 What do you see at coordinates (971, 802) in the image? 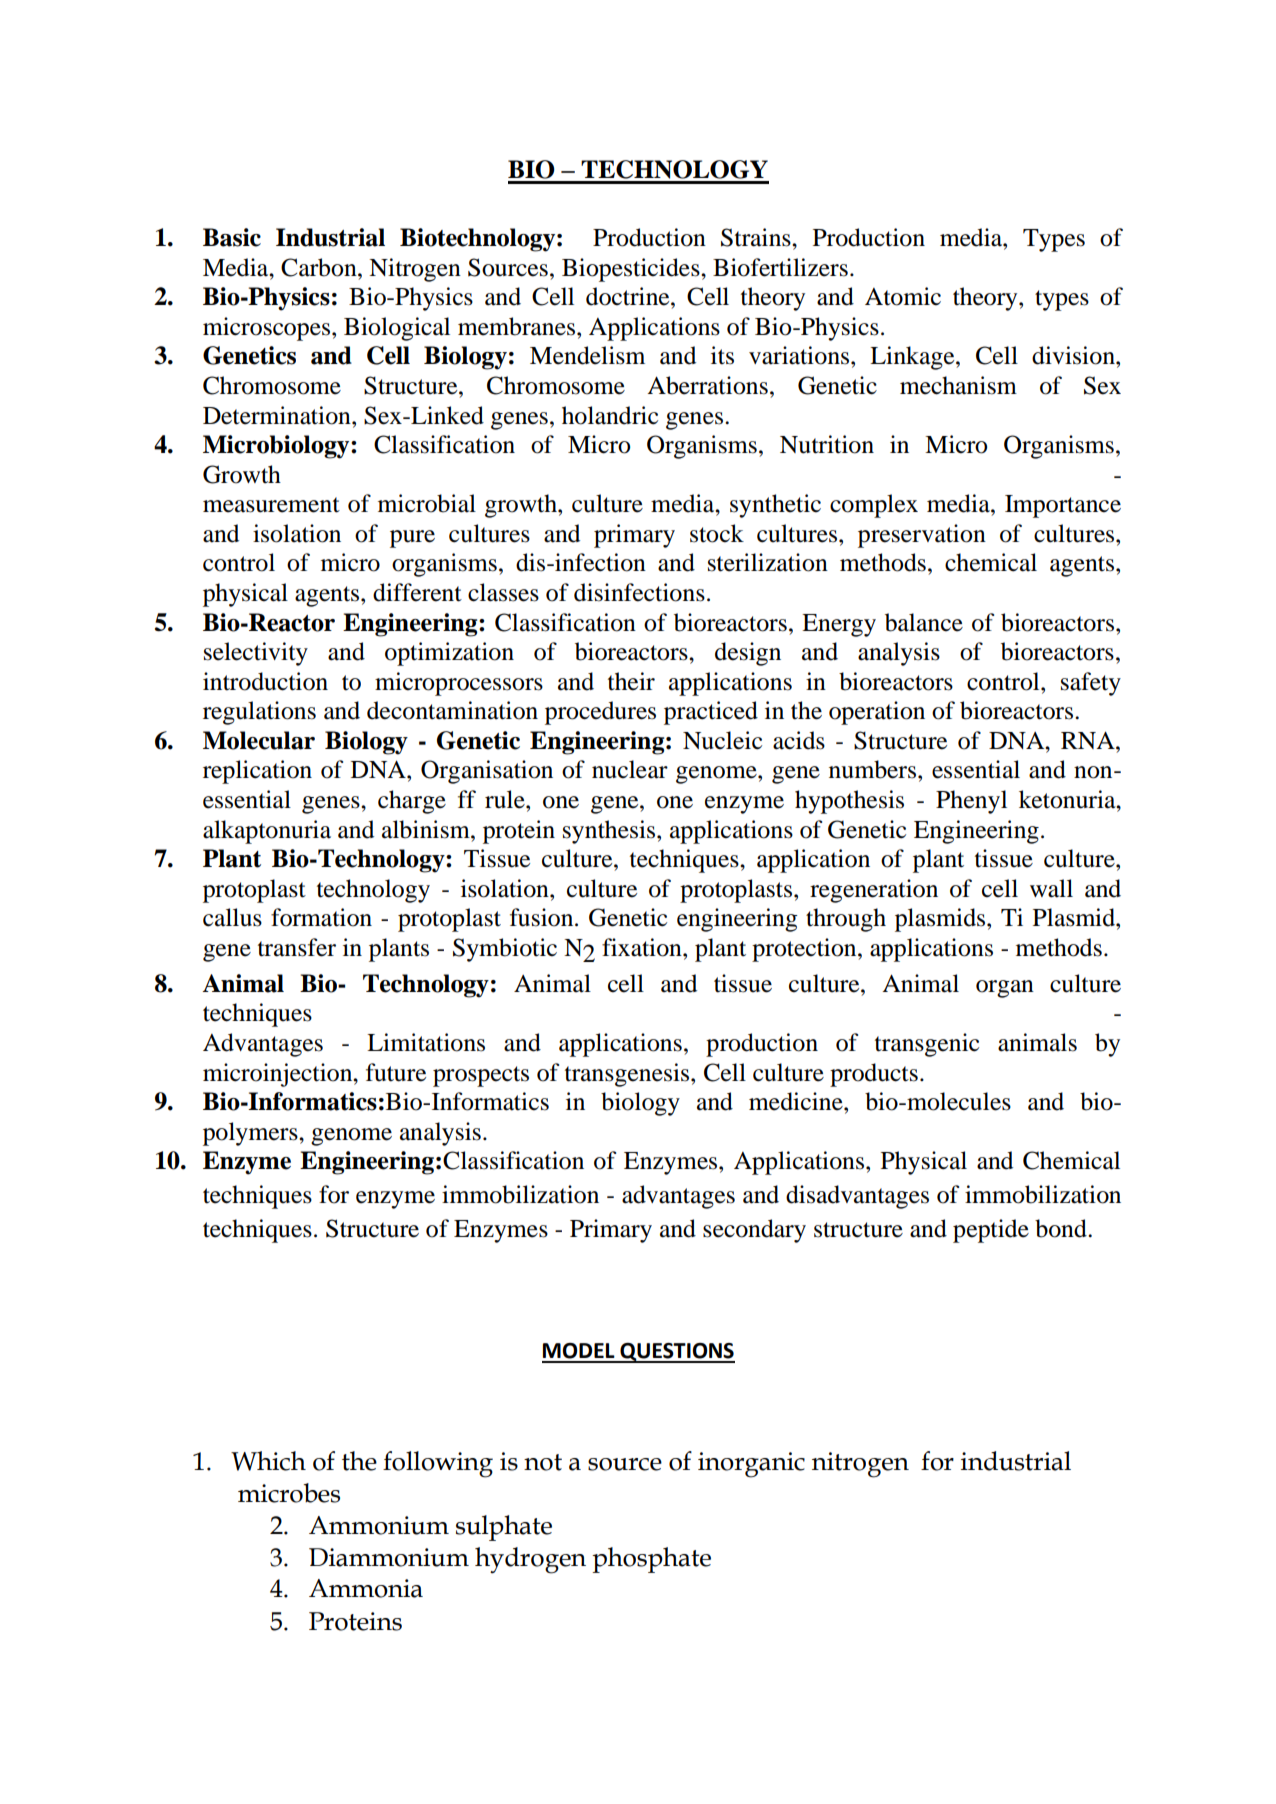
I see `Phenyl` at bounding box center [971, 802].
